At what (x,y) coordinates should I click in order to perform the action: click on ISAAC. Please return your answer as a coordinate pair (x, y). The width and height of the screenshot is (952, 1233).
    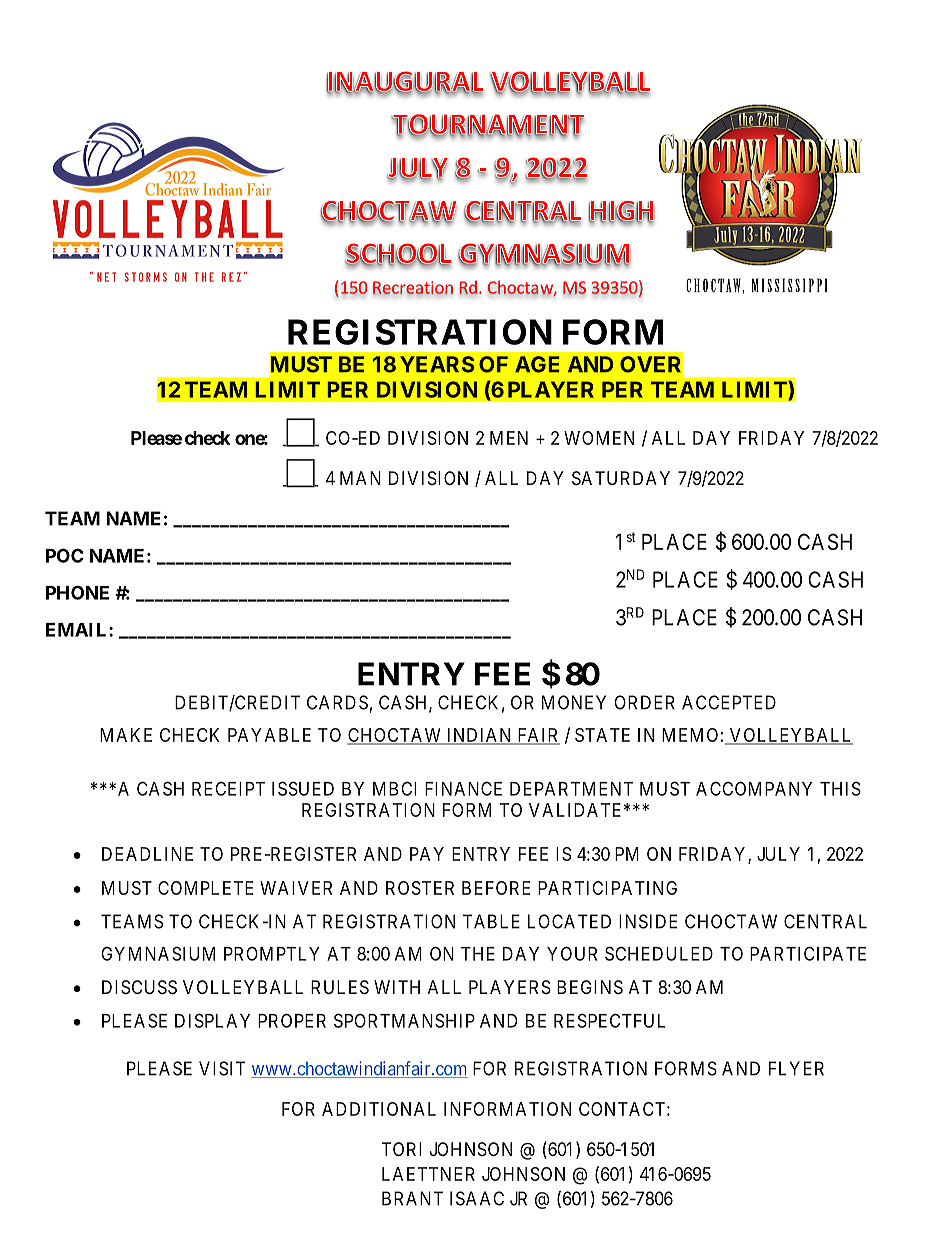
    Looking at the image, I should click on (477, 1198).
